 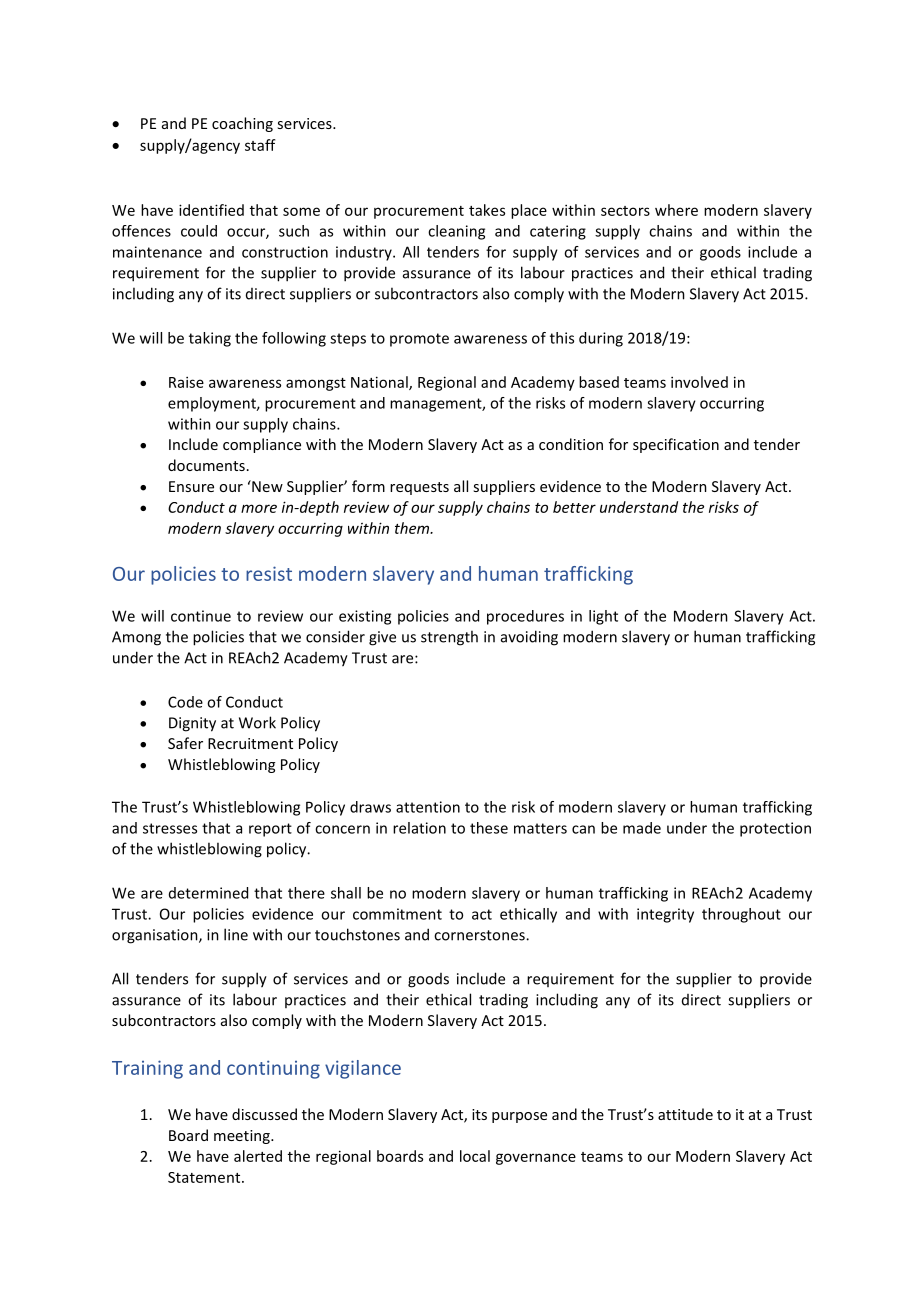 I want to click on requests, so click(x=419, y=488).
